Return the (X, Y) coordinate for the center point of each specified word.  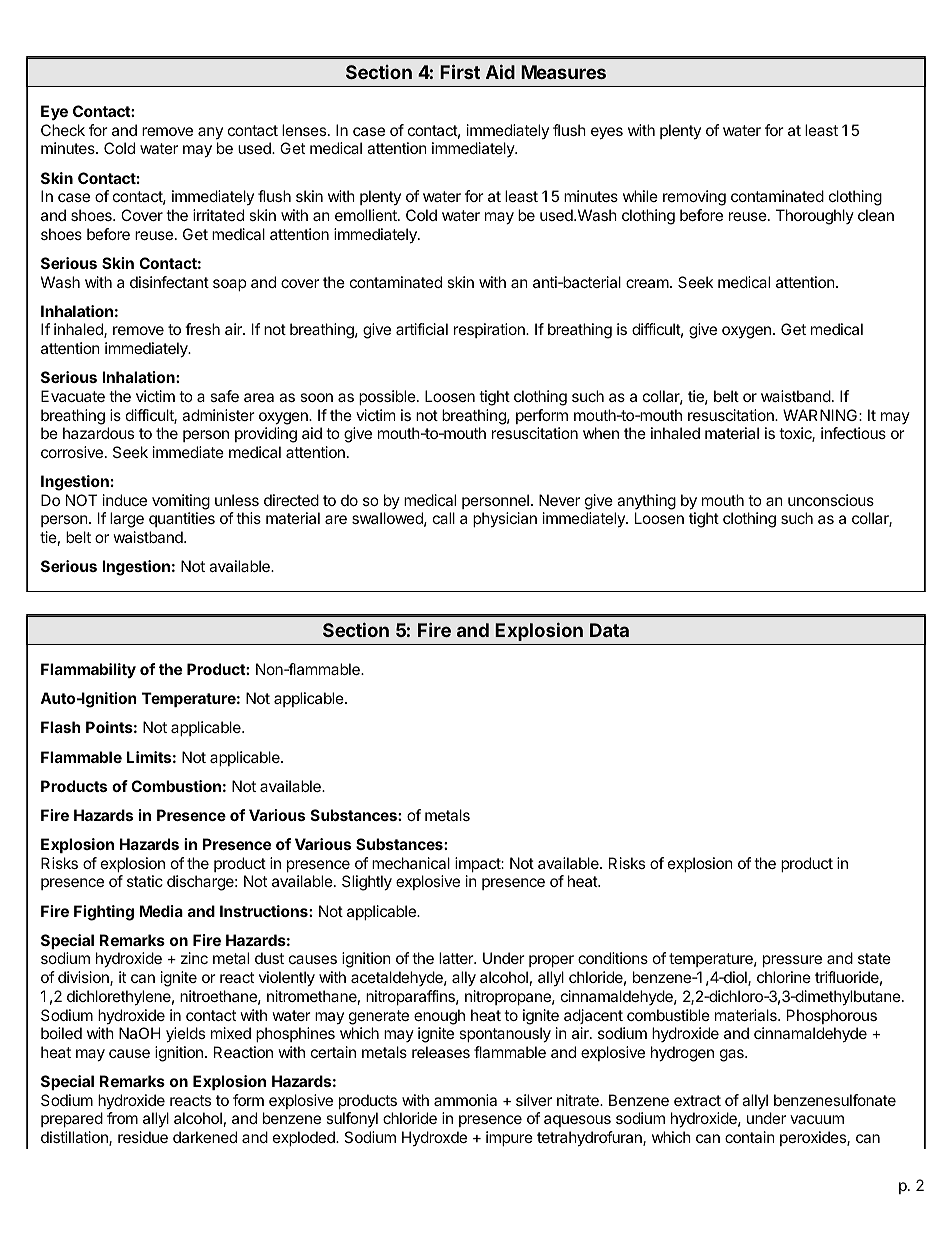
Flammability (88, 670)
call (444, 518)
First (460, 71)
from (122, 1118)
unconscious (831, 500)
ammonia (465, 1100)
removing (694, 198)
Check (63, 130)
